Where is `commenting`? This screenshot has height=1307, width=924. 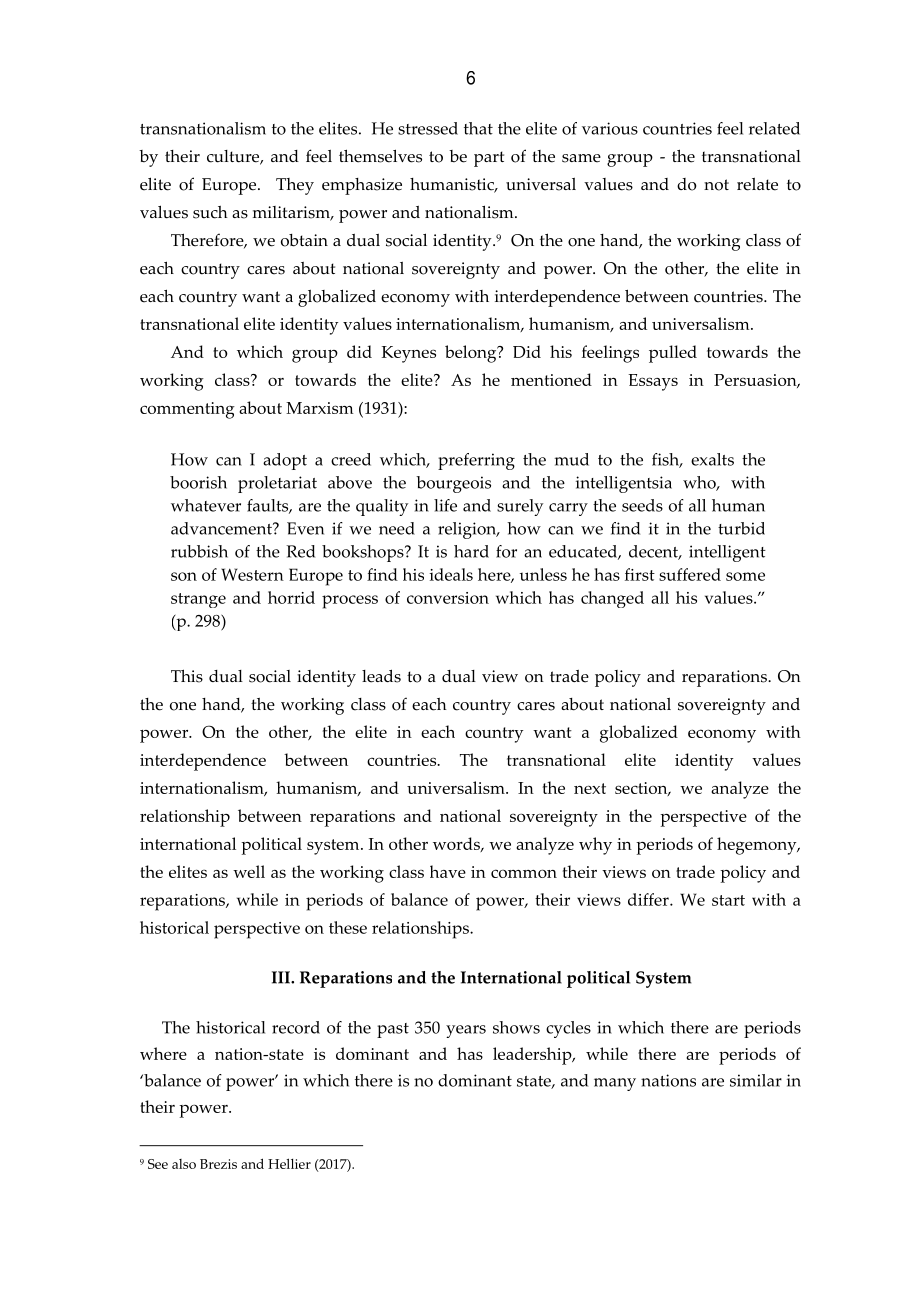
commenting is located at coordinates (187, 410).
